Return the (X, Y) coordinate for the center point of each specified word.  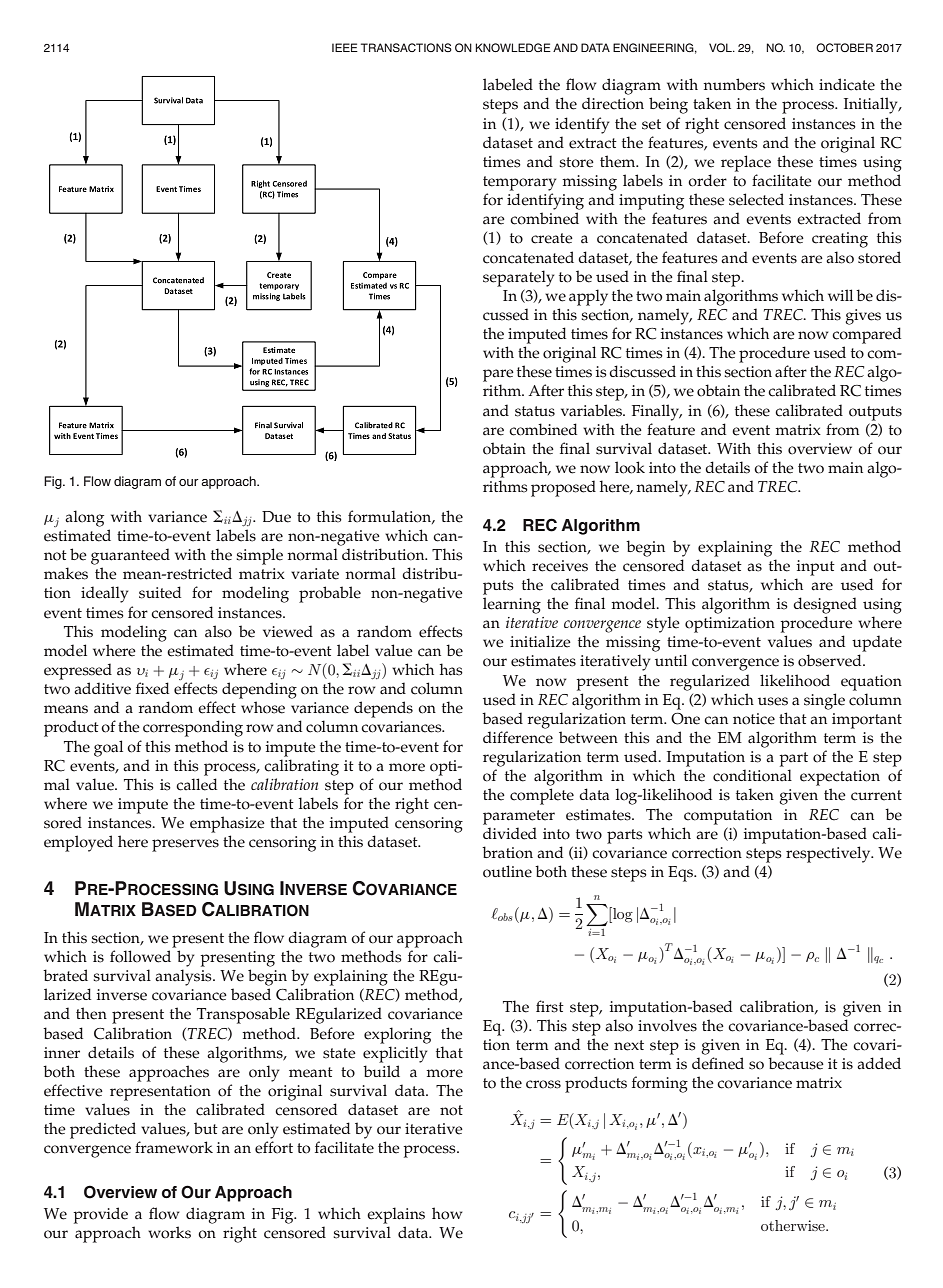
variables (592, 410)
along (84, 518)
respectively (829, 854)
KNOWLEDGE (513, 47)
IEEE (345, 47)
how (447, 1213)
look (630, 467)
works (169, 1232)
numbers (734, 84)
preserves (185, 845)
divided (510, 833)
